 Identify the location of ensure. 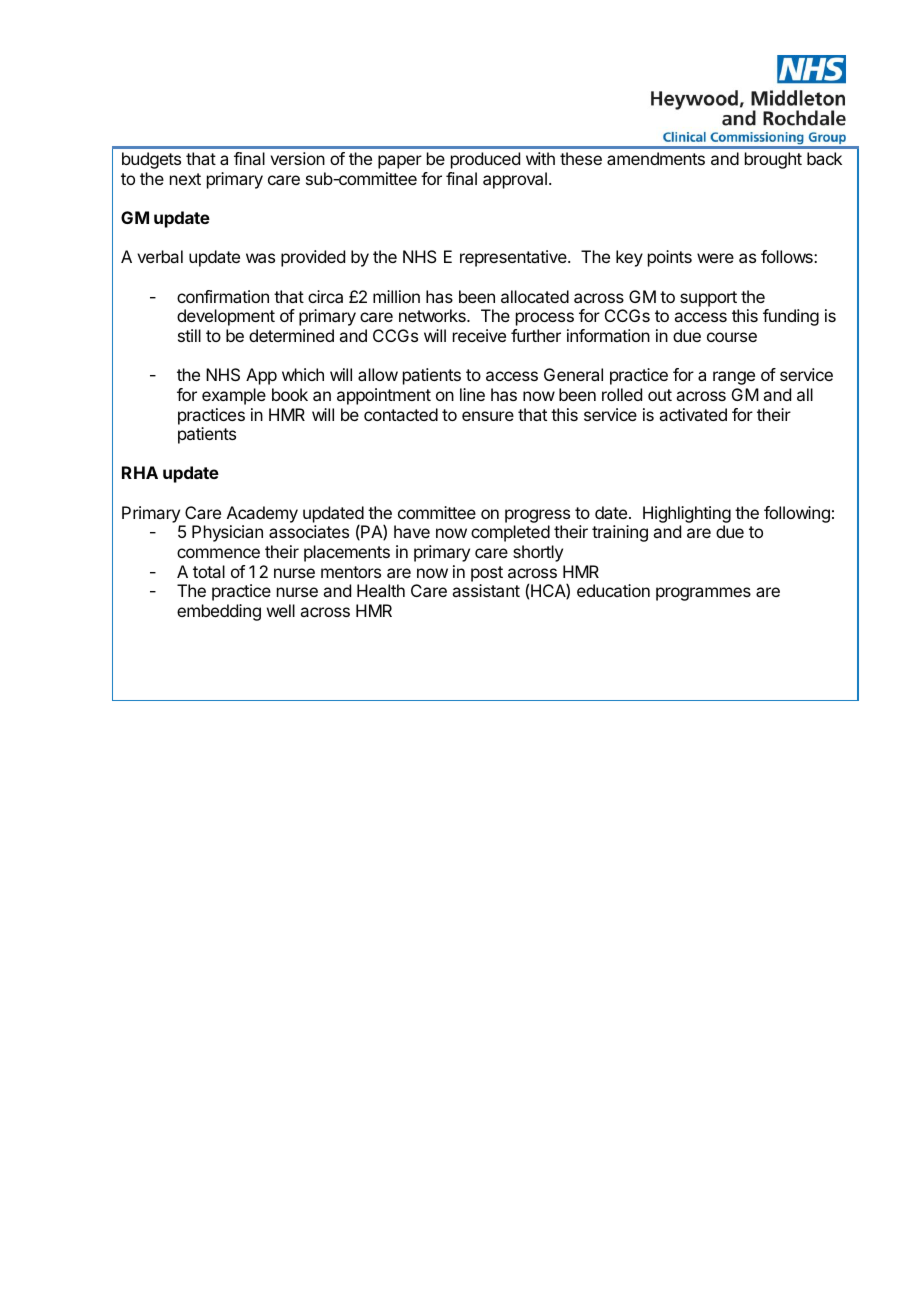
(488, 416).
